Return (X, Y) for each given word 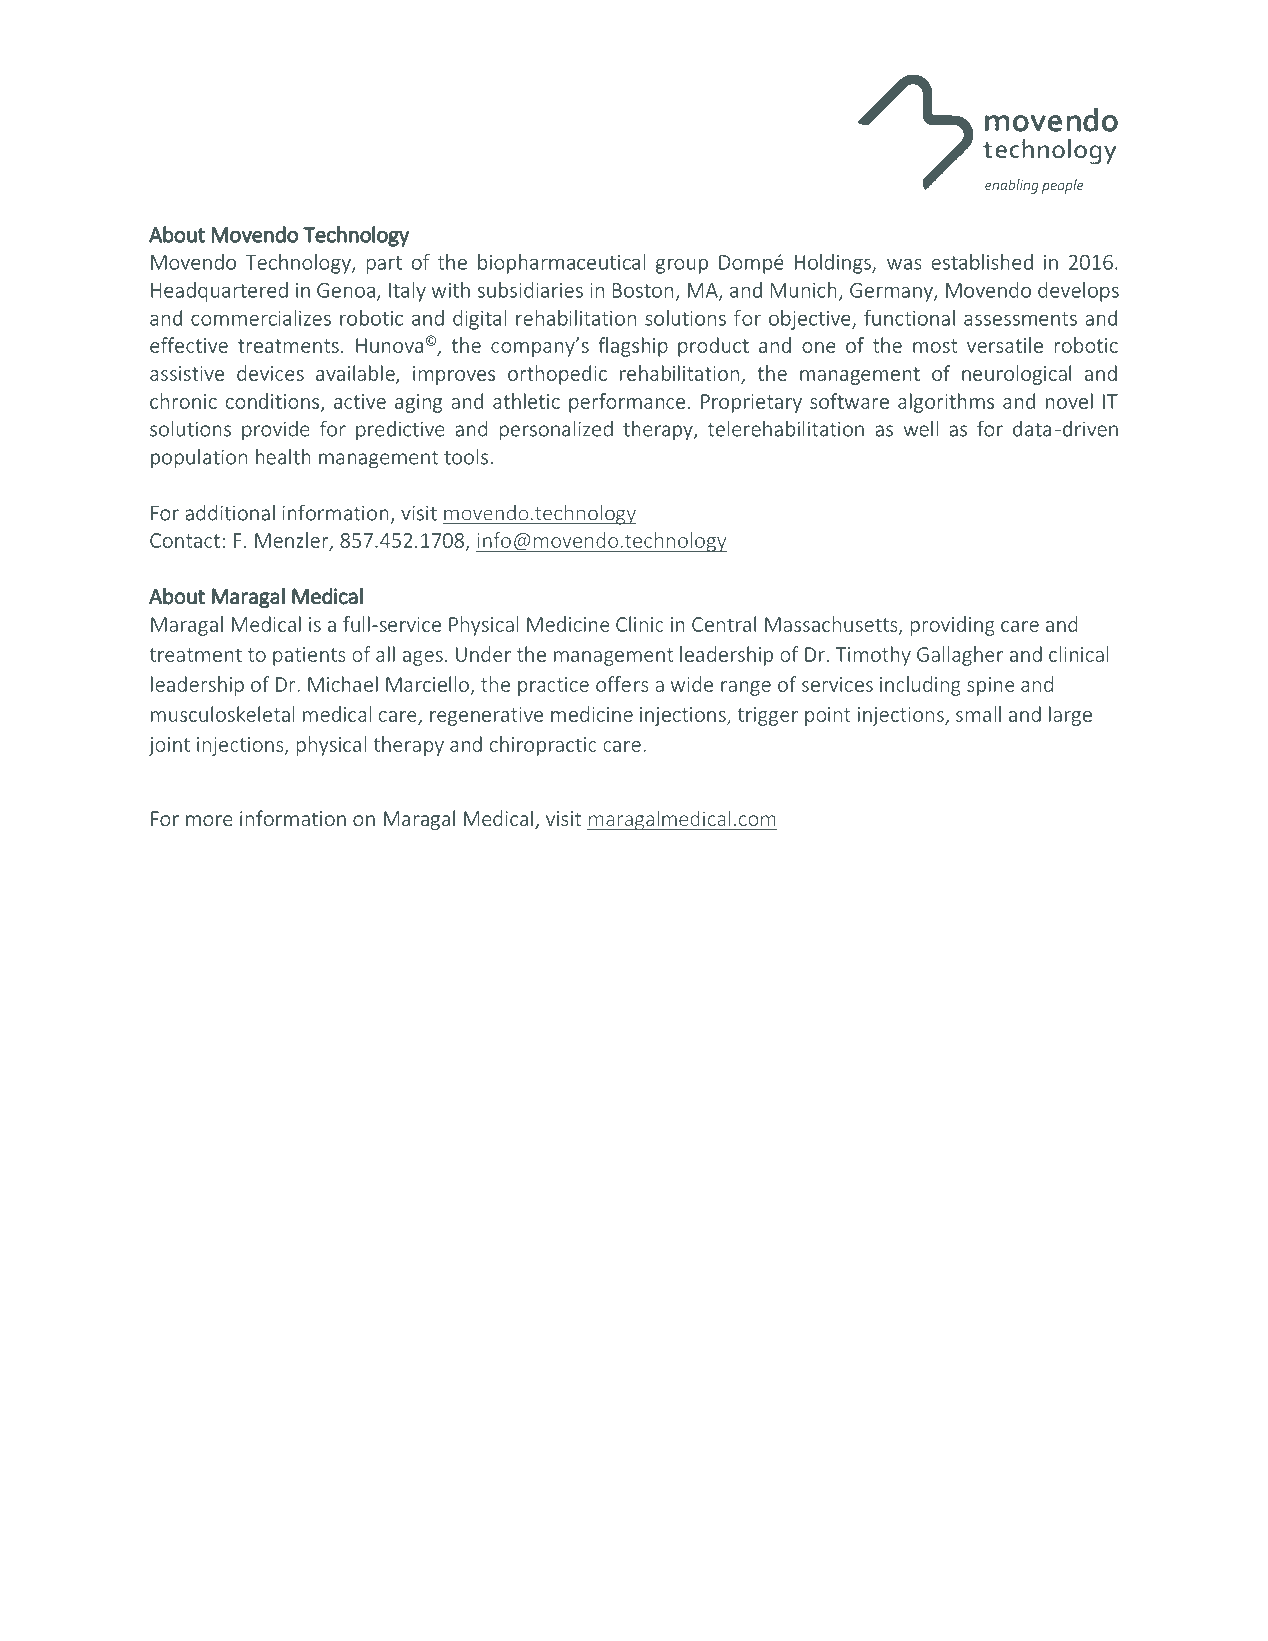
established (982, 262)
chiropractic (543, 746)
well (921, 428)
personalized (556, 430)
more (209, 820)
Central (724, 624)
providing (953, 626)
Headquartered (219, 292)
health (283, 456)
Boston (643, 290)
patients (309, 656)
